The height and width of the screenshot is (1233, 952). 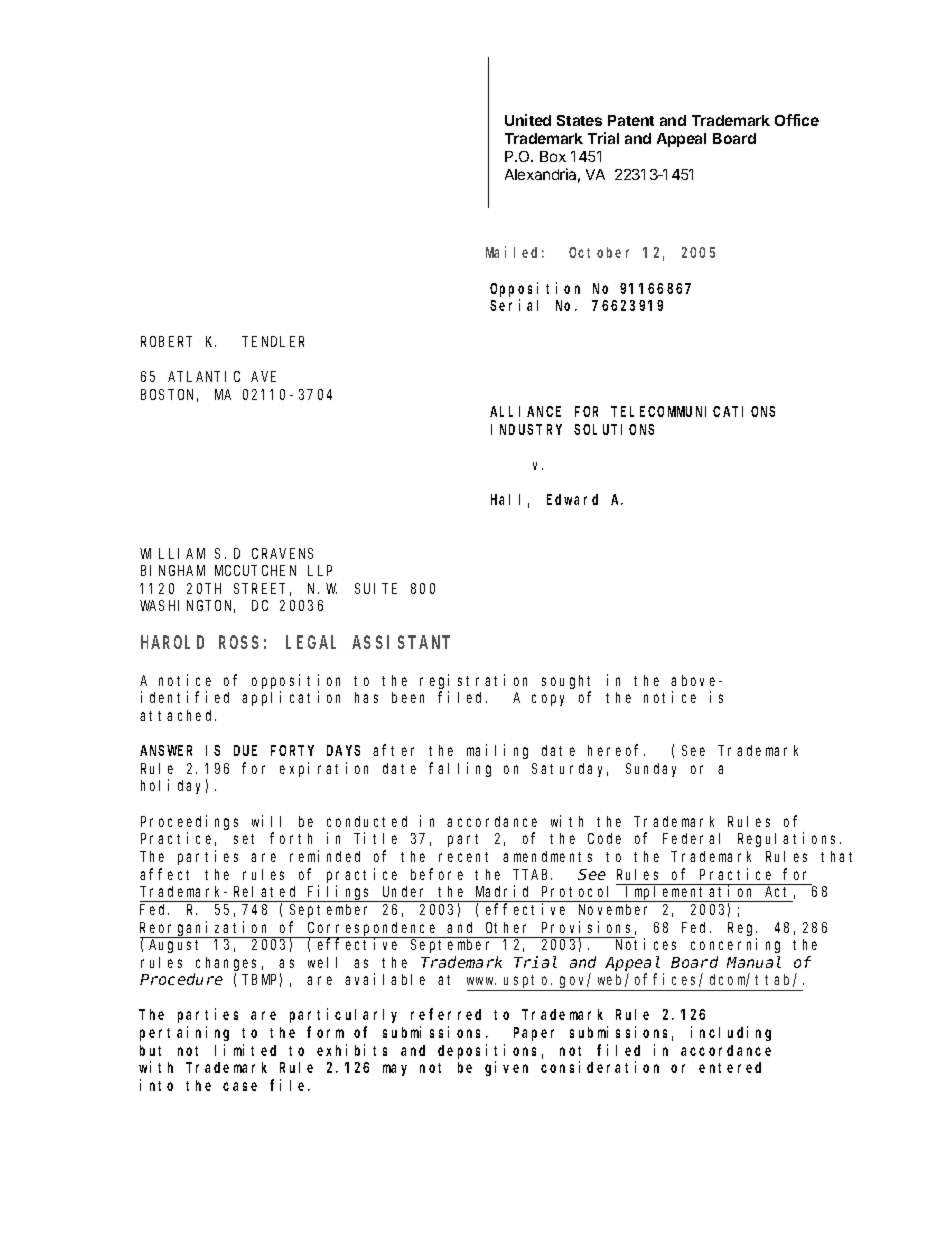 I want to click on Manual, so click(x=754, y=962).
